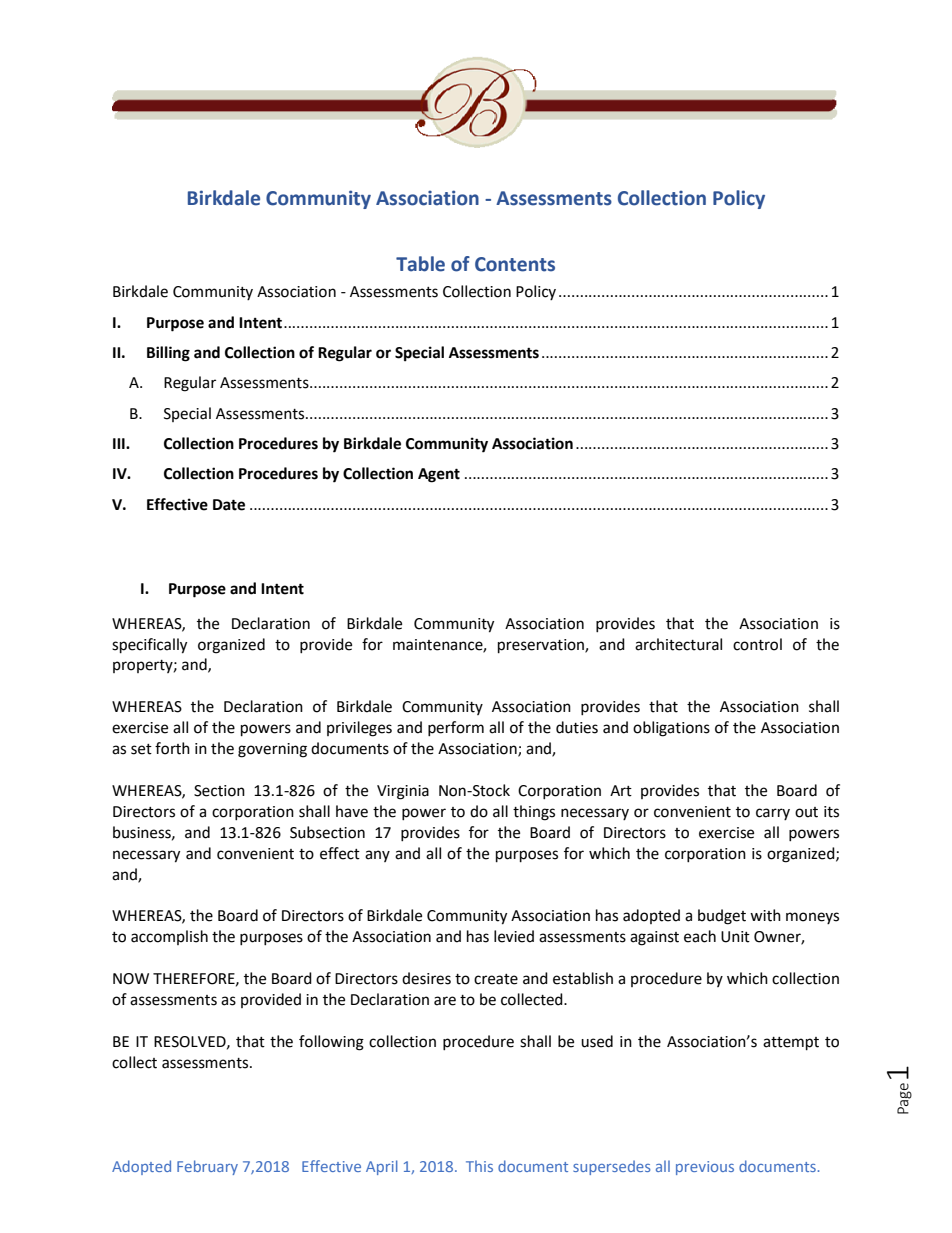  What do you see at coordinates (515, 264) in the screenshot?
I see `Contents` at bounding box center [515, 264].
